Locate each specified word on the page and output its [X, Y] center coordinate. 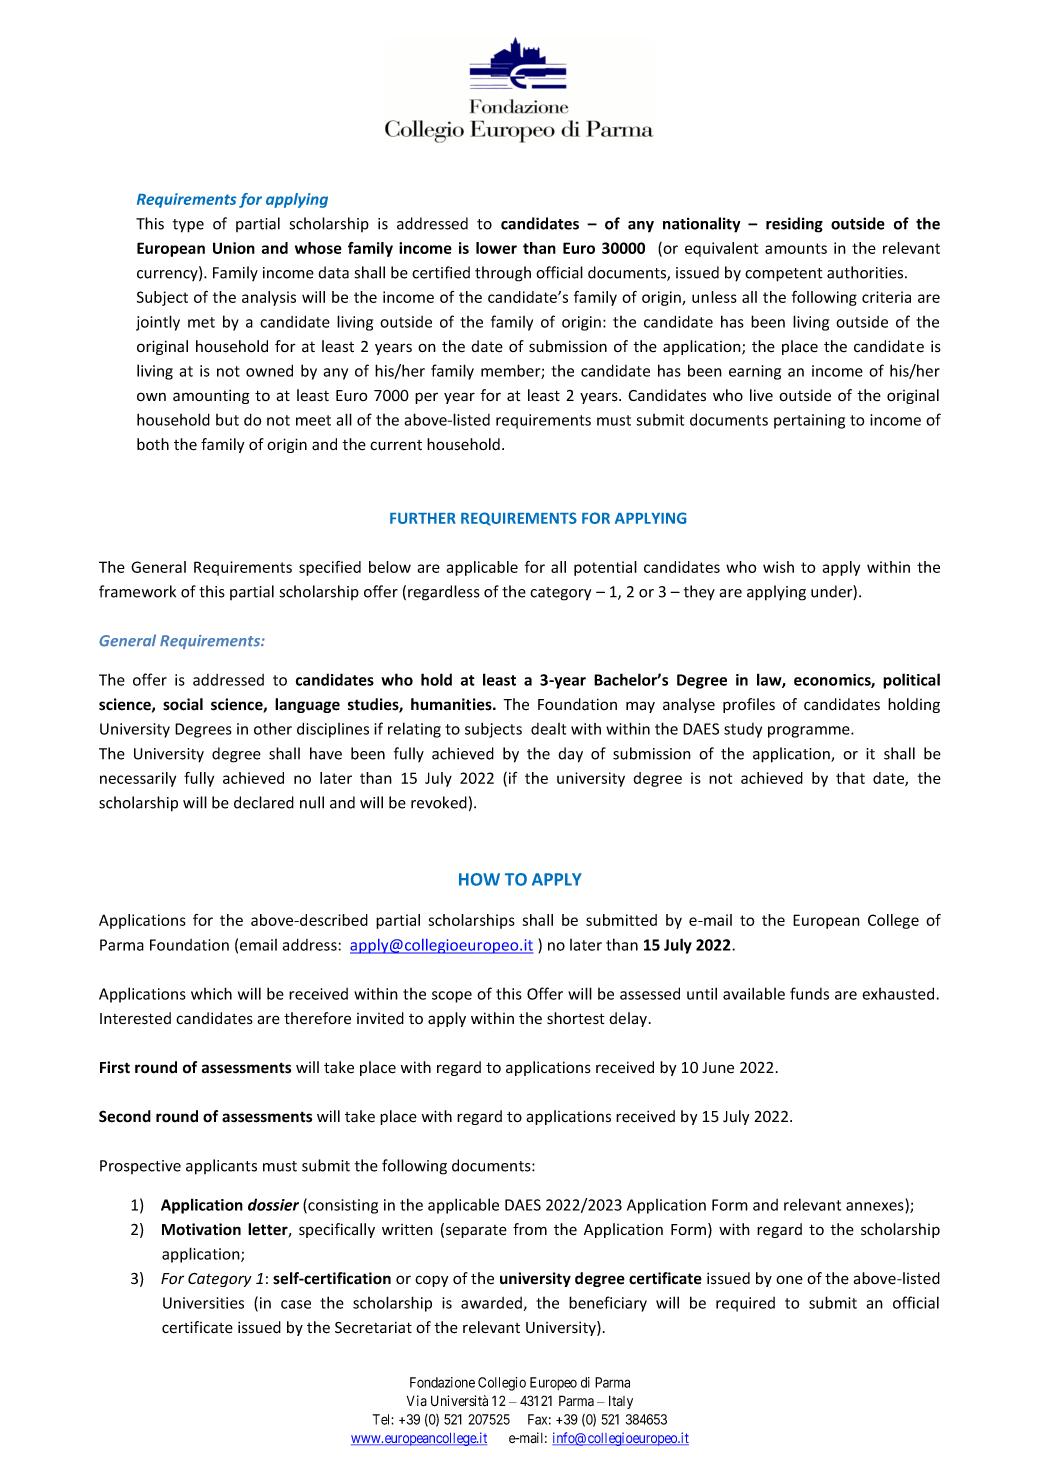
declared [264, 802]
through [503, 274]
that [850, 778]
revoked [439, 802]
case [296, 1304]
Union [234, 248]
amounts [796, 248]
